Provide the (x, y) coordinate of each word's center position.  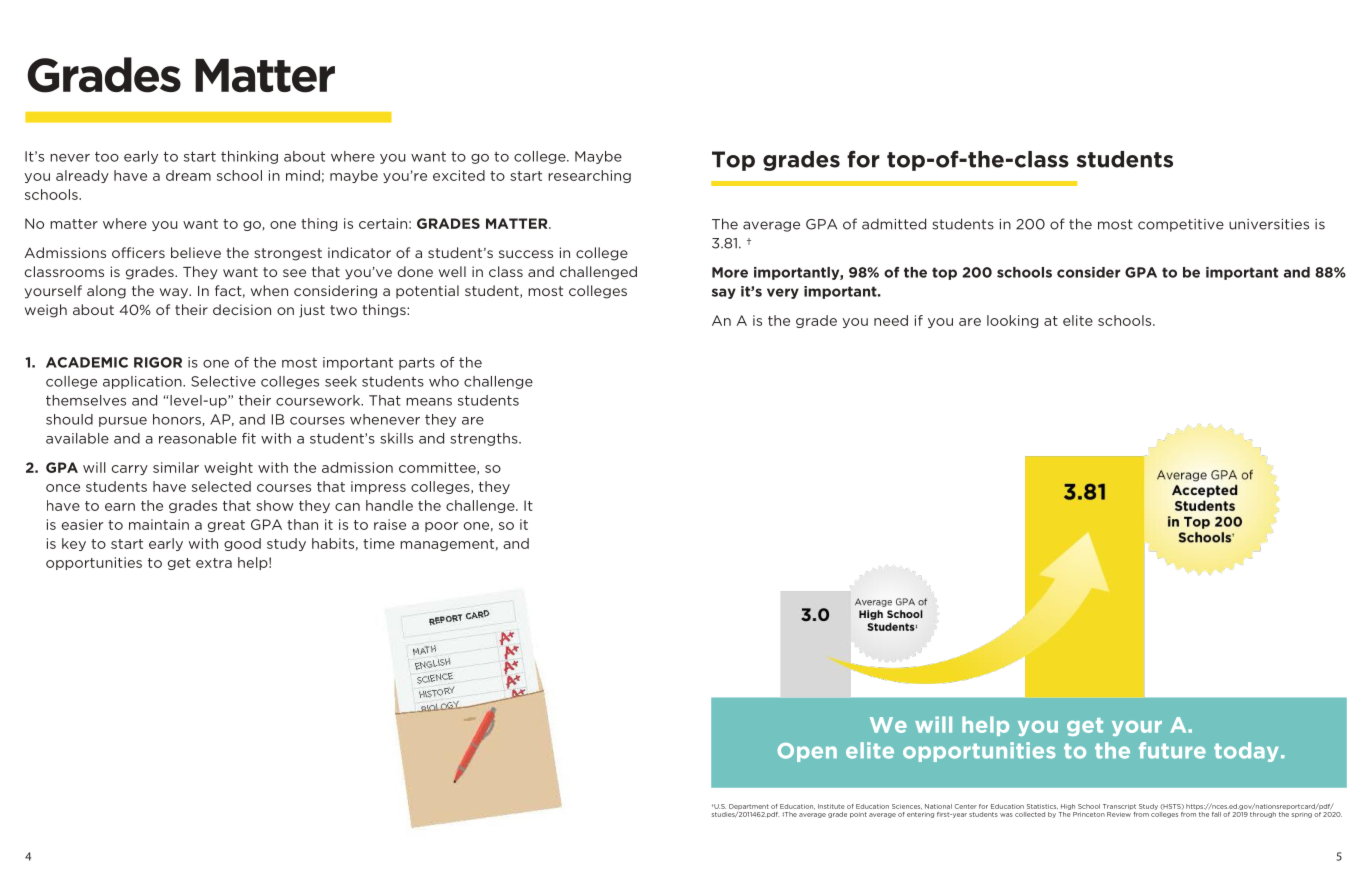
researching (589, 176)
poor (441, 527)
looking (1012, 321)
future (1172, 750)
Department (749, 807)
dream (188, 175)
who (444, 381)
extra (214, 563)
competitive (1181, 225)
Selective (223, 381)
